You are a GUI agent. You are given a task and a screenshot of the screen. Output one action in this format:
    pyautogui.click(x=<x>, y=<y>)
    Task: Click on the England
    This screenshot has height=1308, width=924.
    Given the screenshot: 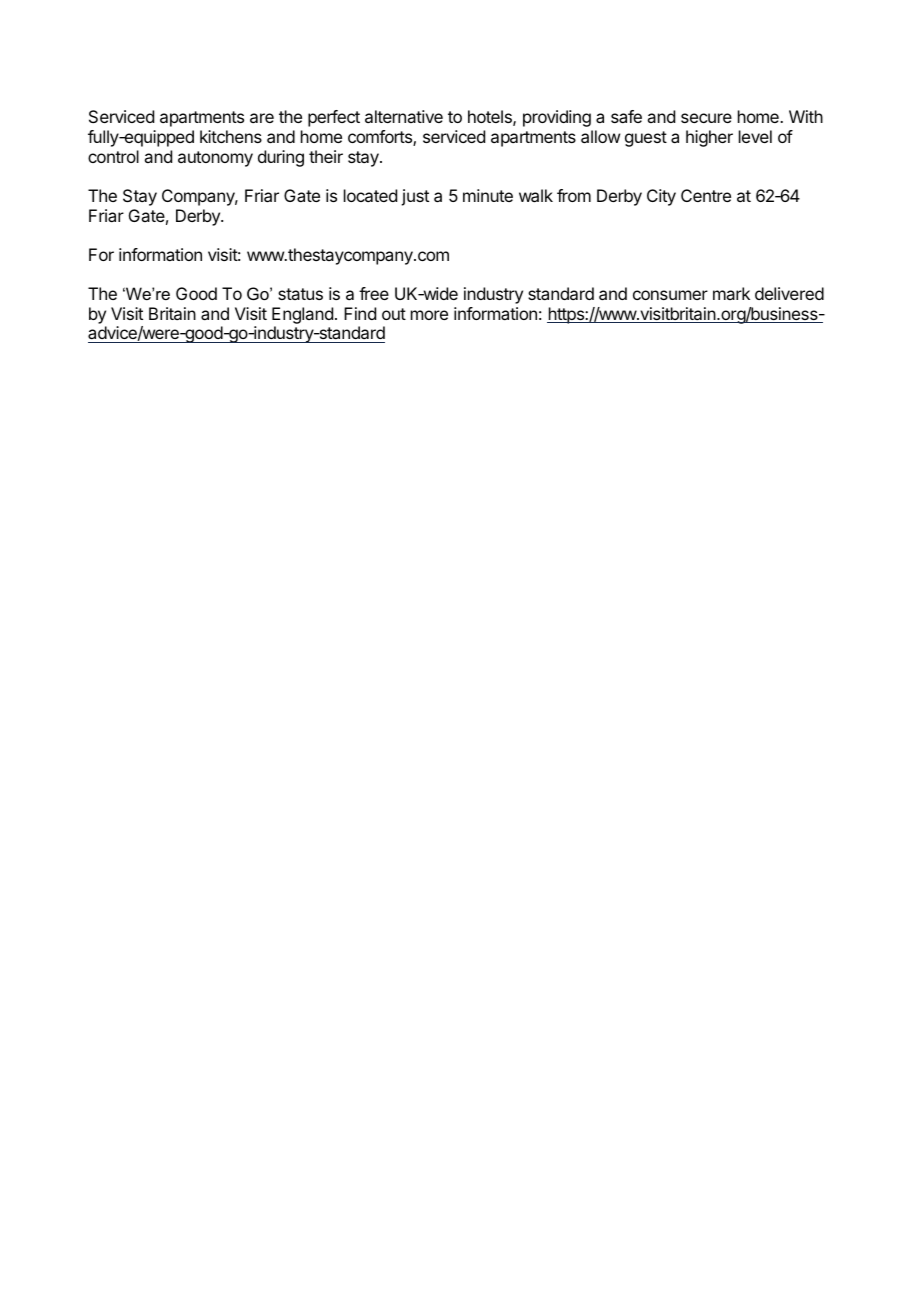 What is the action you would take?
    pyautogui.click(x=302, y=317)
